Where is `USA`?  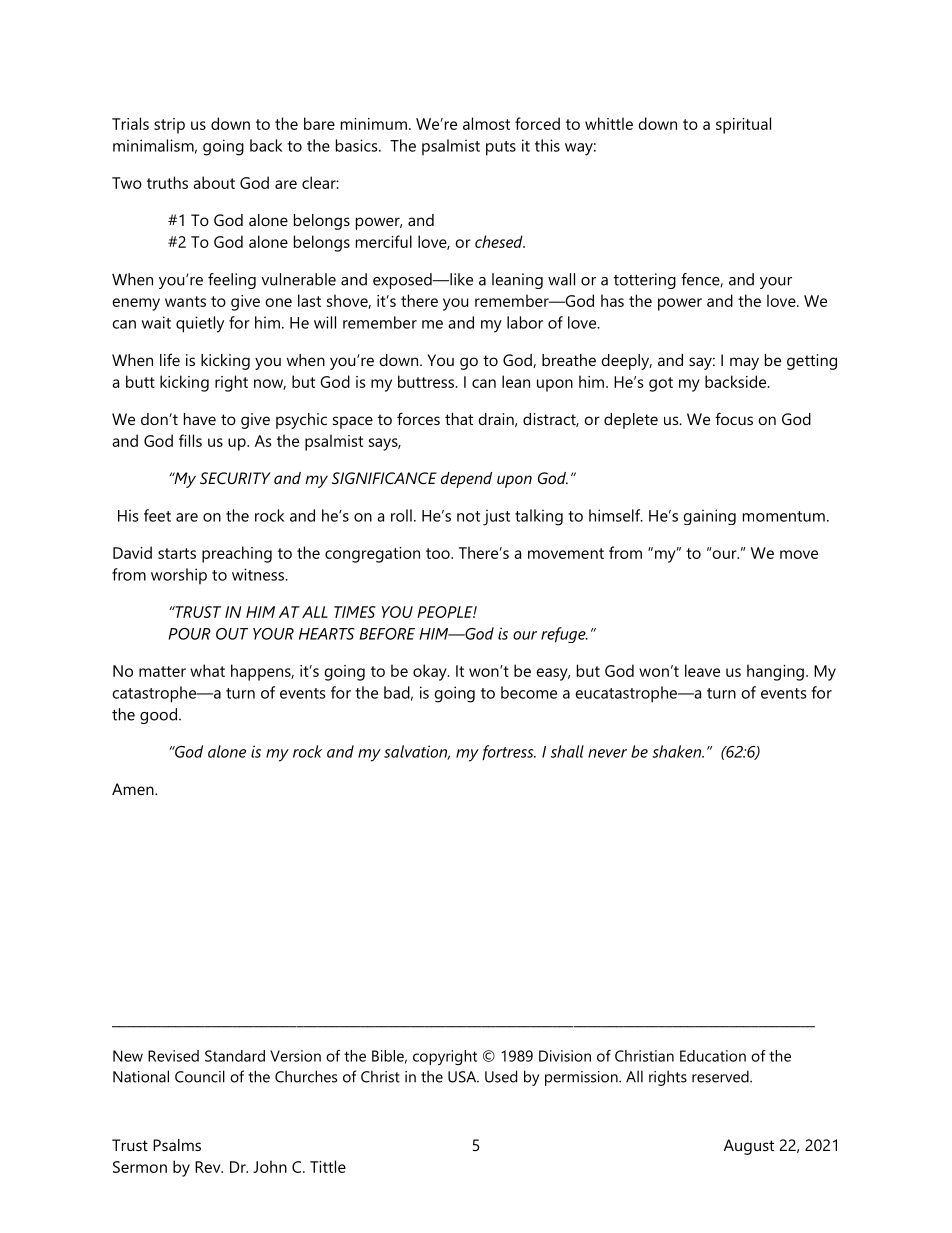 USA is located at coordinates (463, 1077).
